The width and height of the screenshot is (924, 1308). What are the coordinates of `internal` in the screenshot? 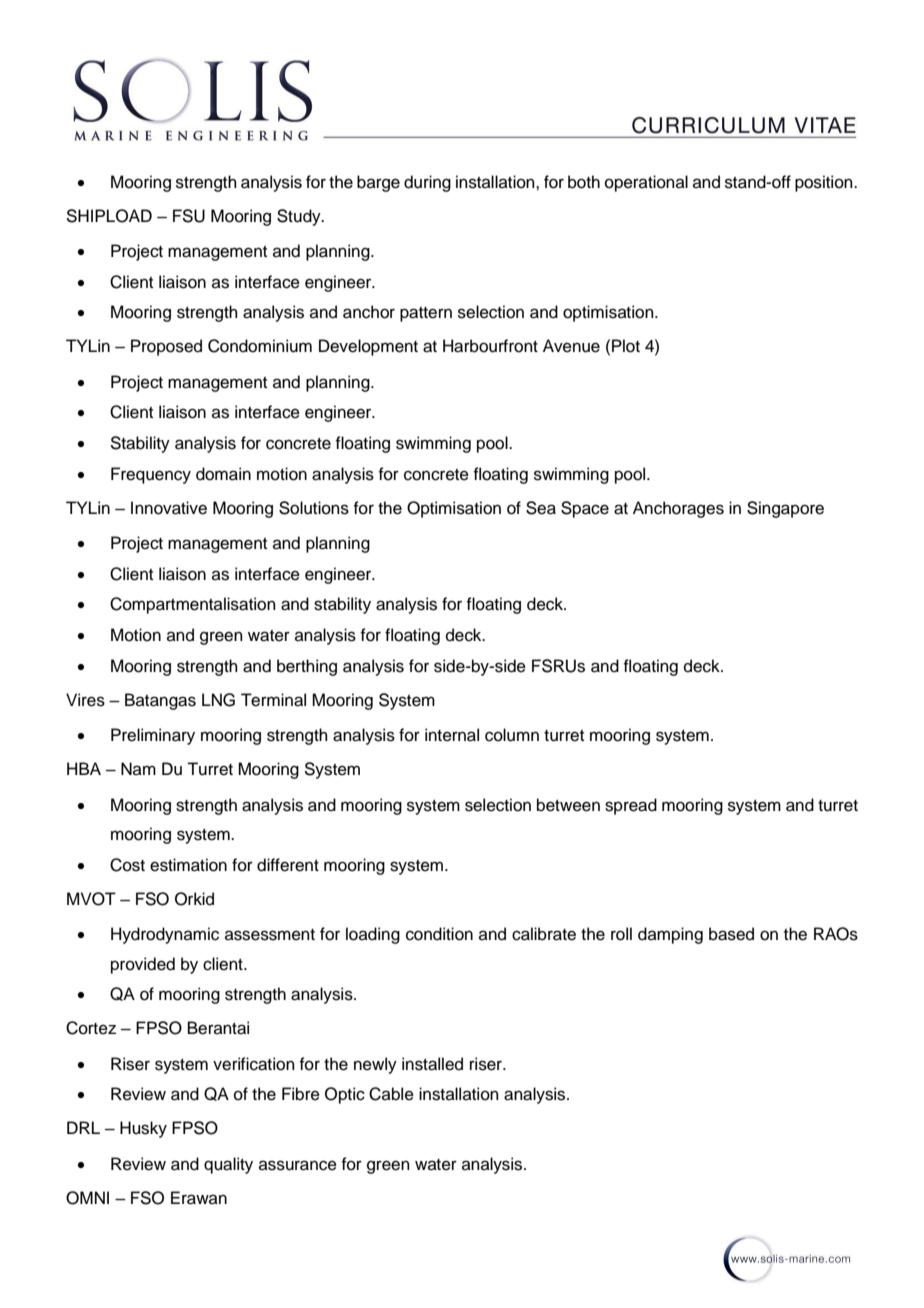 It's located at (452, 735).
